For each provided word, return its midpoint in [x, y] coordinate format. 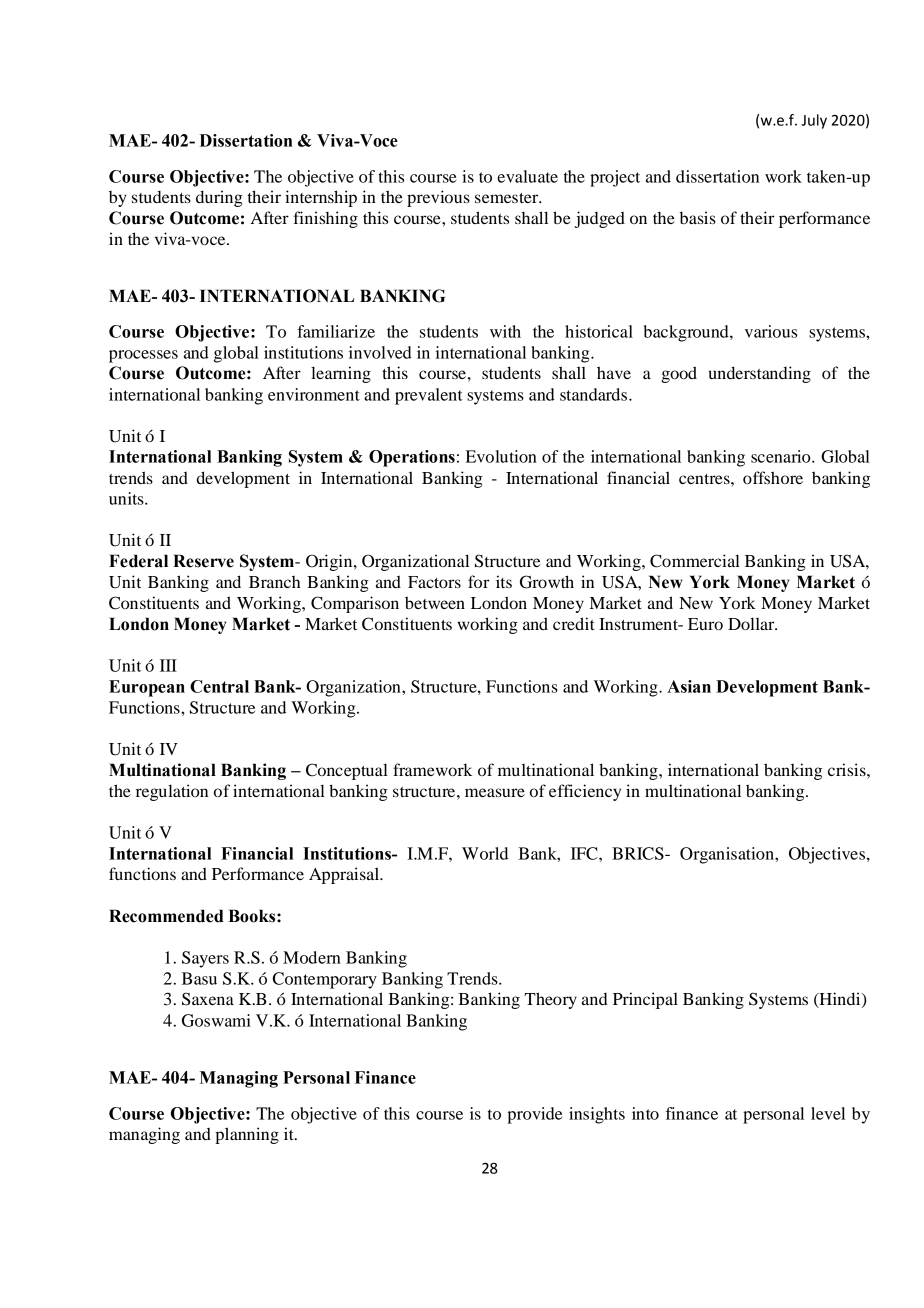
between [435, 602]
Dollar [752, 623]
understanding [760, 374]
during [219, 198]
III [168, 665]
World [485, 853]
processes [143, 356]
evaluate [527, 176]
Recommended [166, 916]
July [814, 121]
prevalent [429, 396]
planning [247, 1135]
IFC [585, 853]
